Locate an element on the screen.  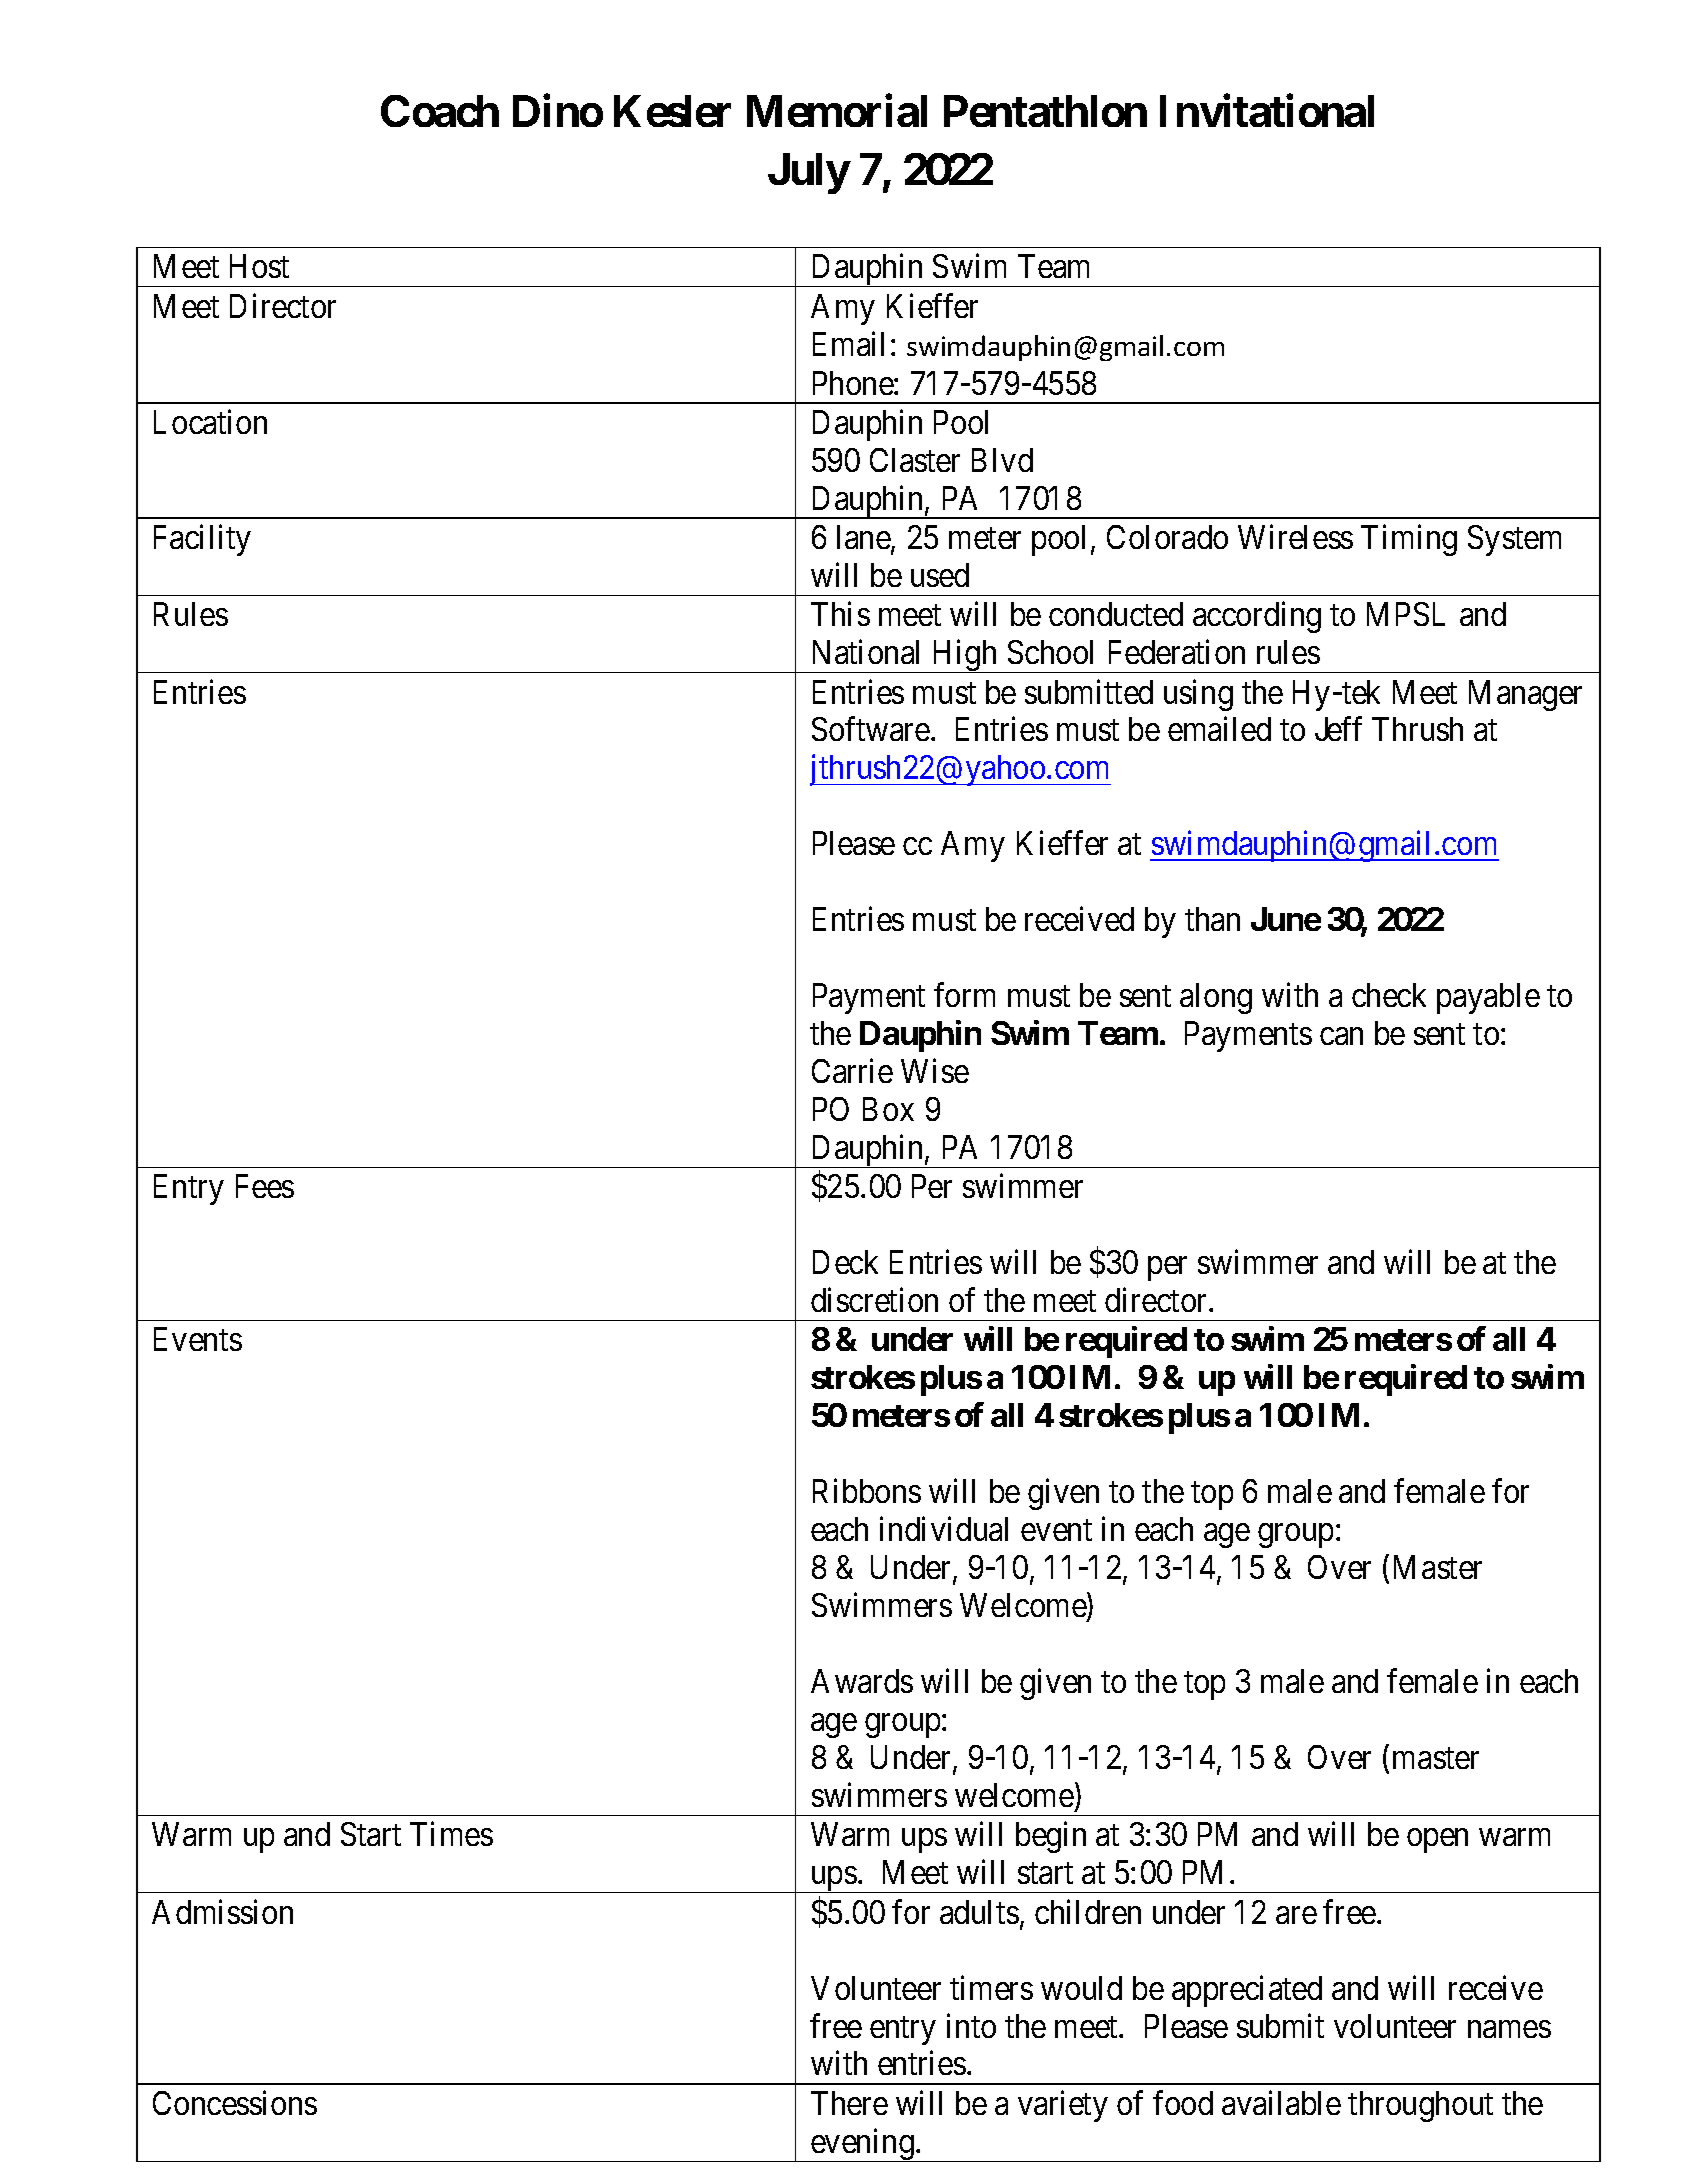
Coach is located at coordinates (440, 111).
